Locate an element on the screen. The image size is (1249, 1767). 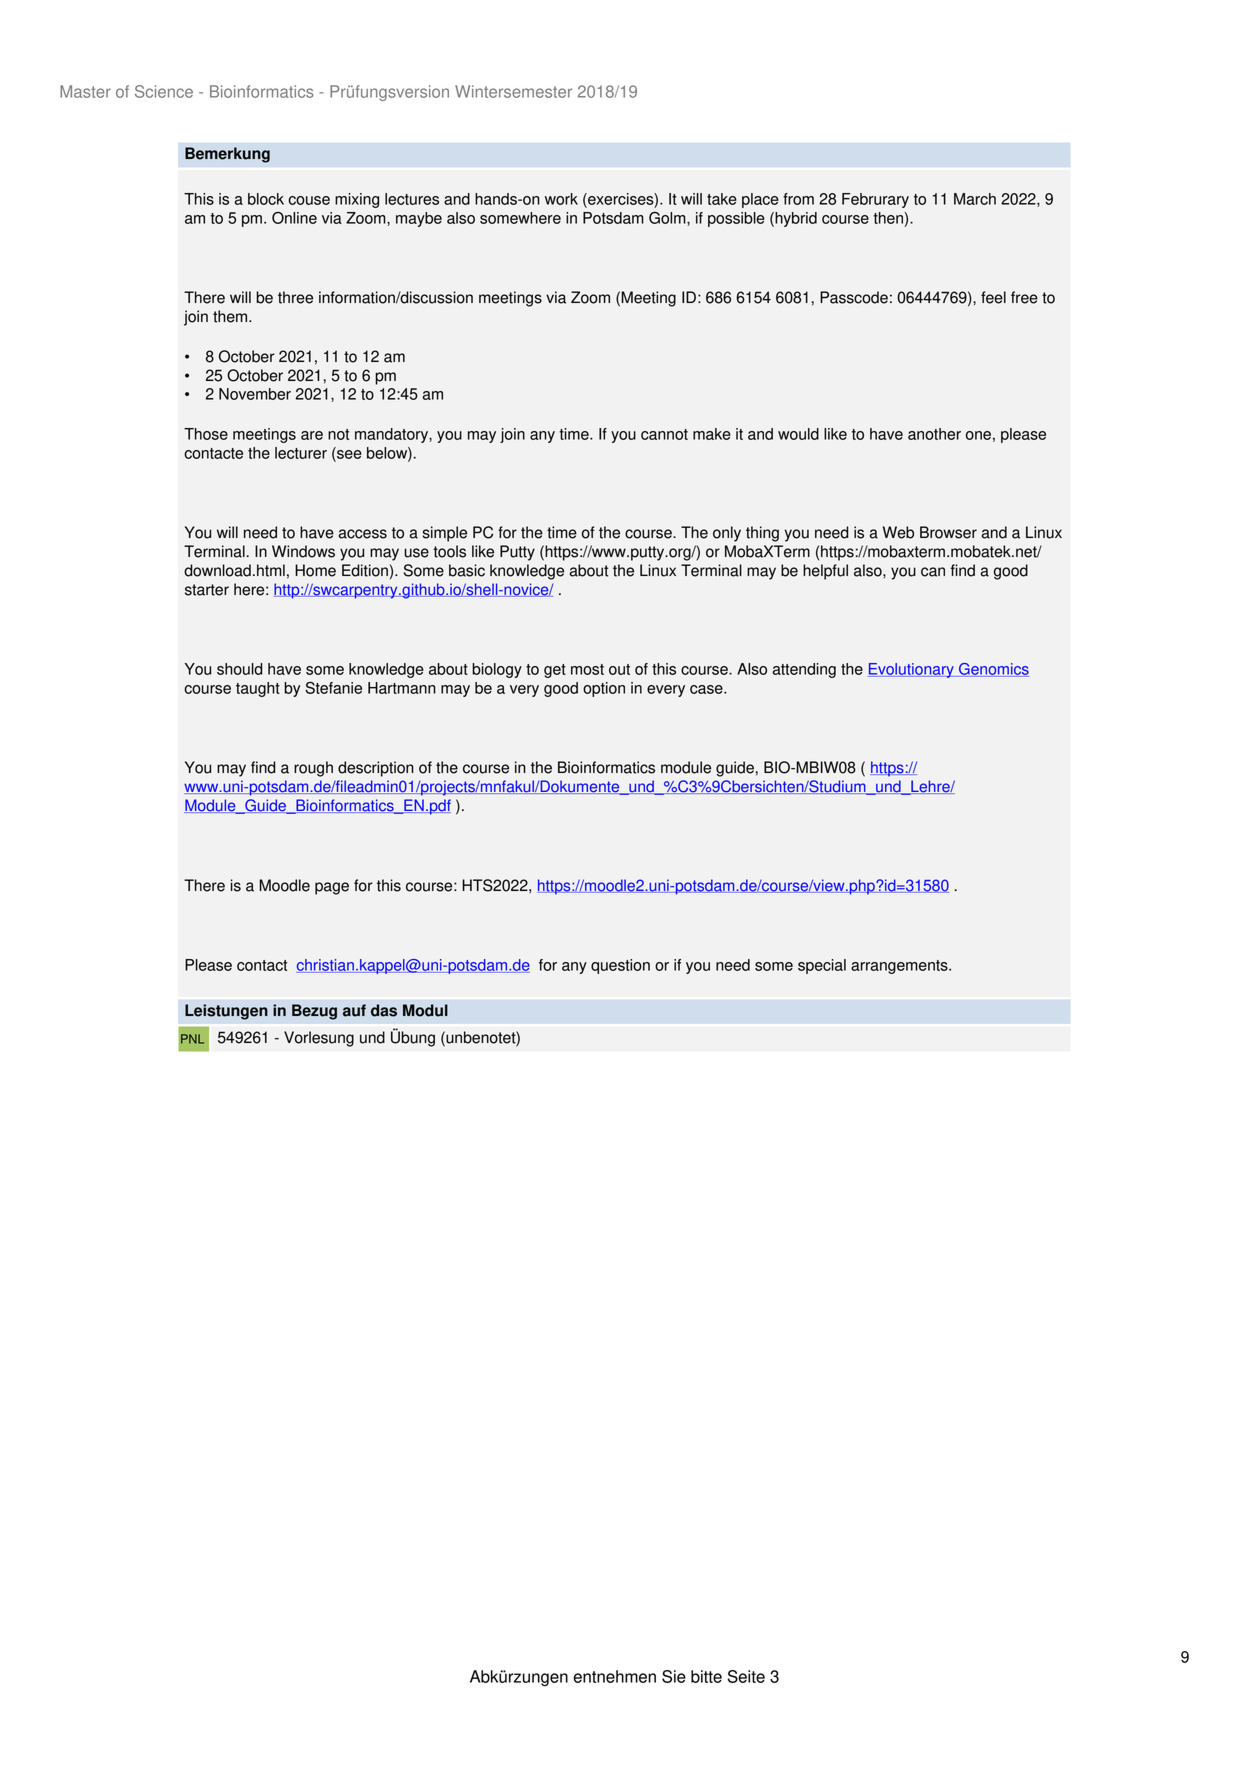
PNL is located at coordinates (192, 1039).
